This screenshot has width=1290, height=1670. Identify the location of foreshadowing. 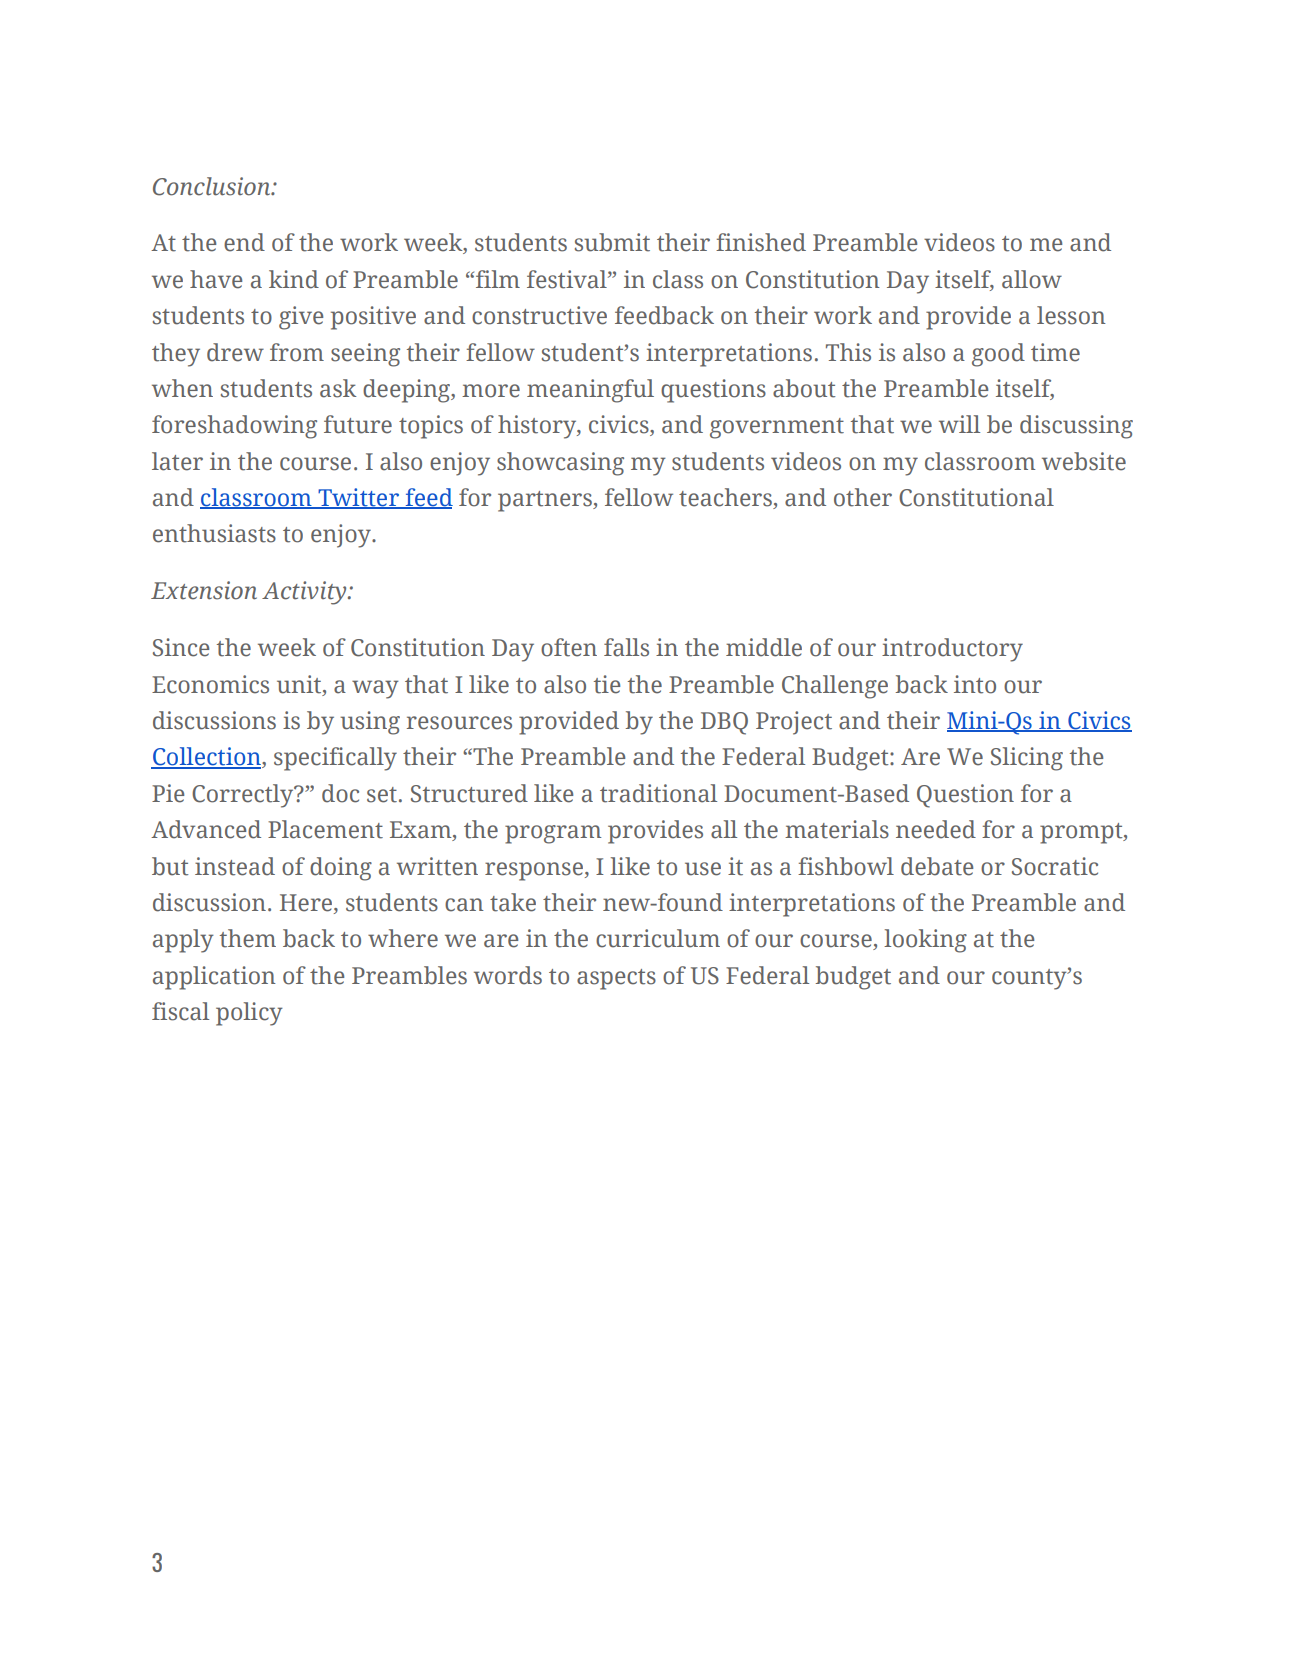
(234, 427).
